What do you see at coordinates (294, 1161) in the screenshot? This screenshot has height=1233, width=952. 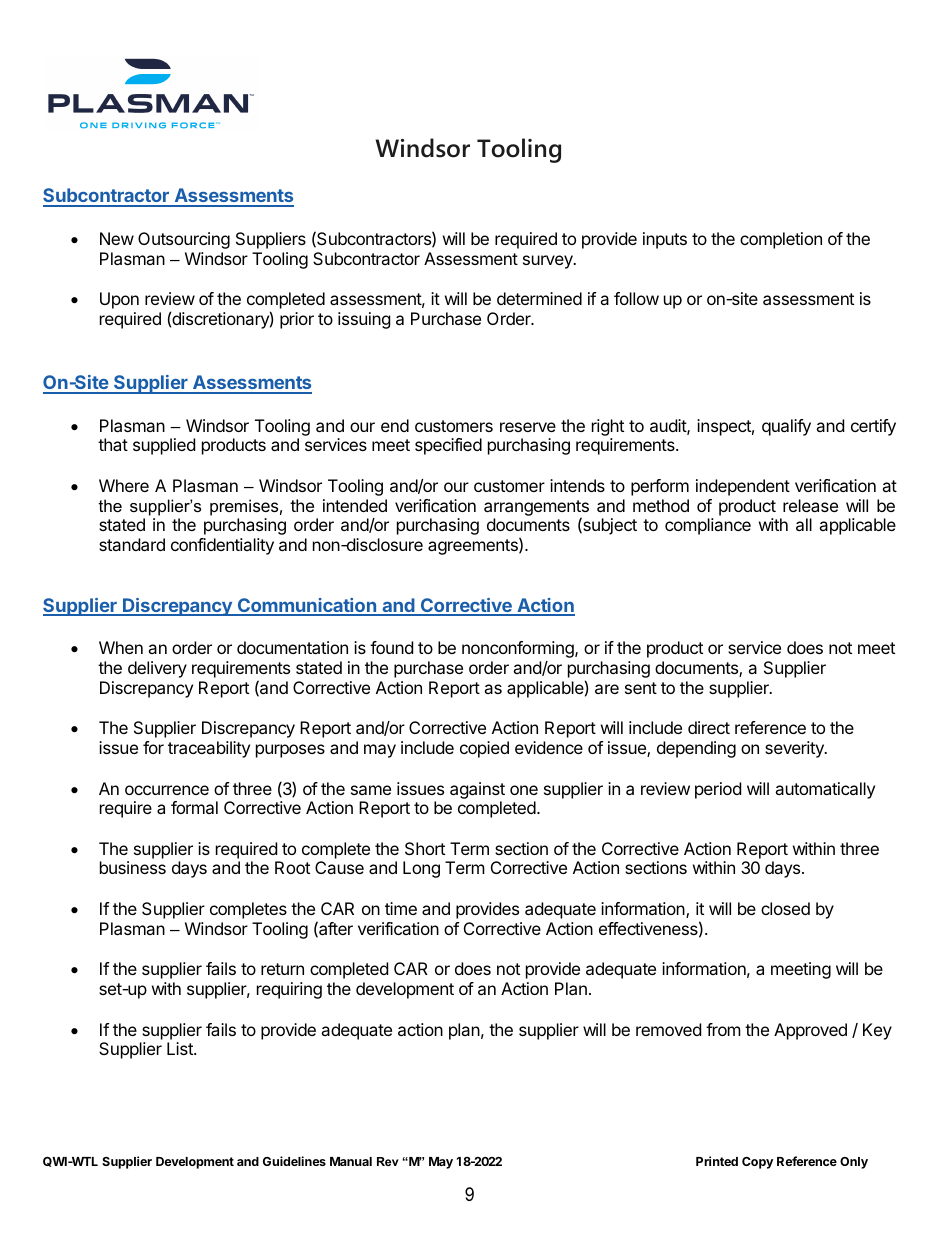 I see `Guidelines` at bounding box center [294, 1161].
